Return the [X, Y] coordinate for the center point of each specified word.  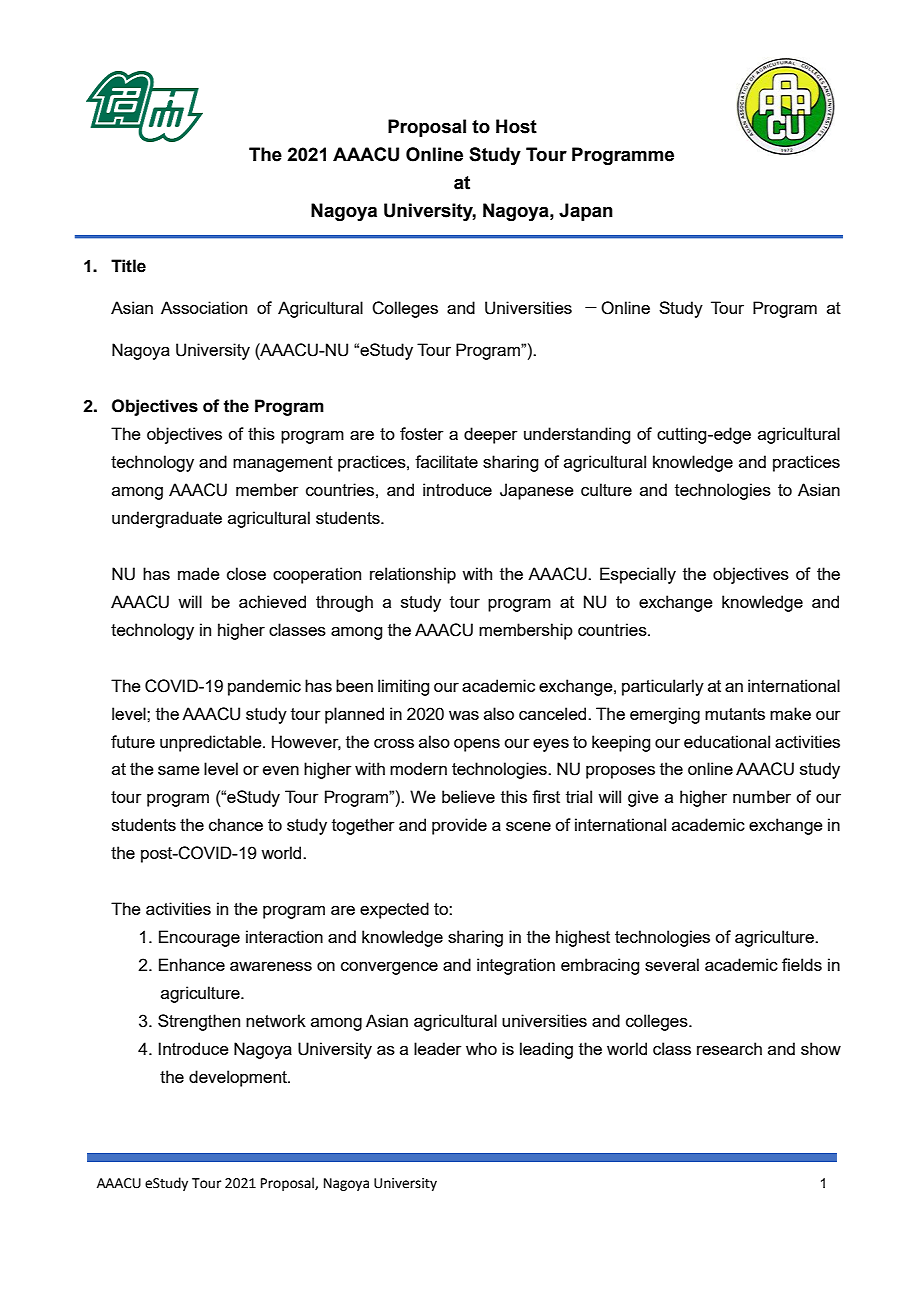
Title [128, 266]
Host [516, 126]
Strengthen [199, 1022]
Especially [638, 575]
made [199, 573]
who [481, 1048]
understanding [577, 435]
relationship [413, 575]
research [729, 1048]
